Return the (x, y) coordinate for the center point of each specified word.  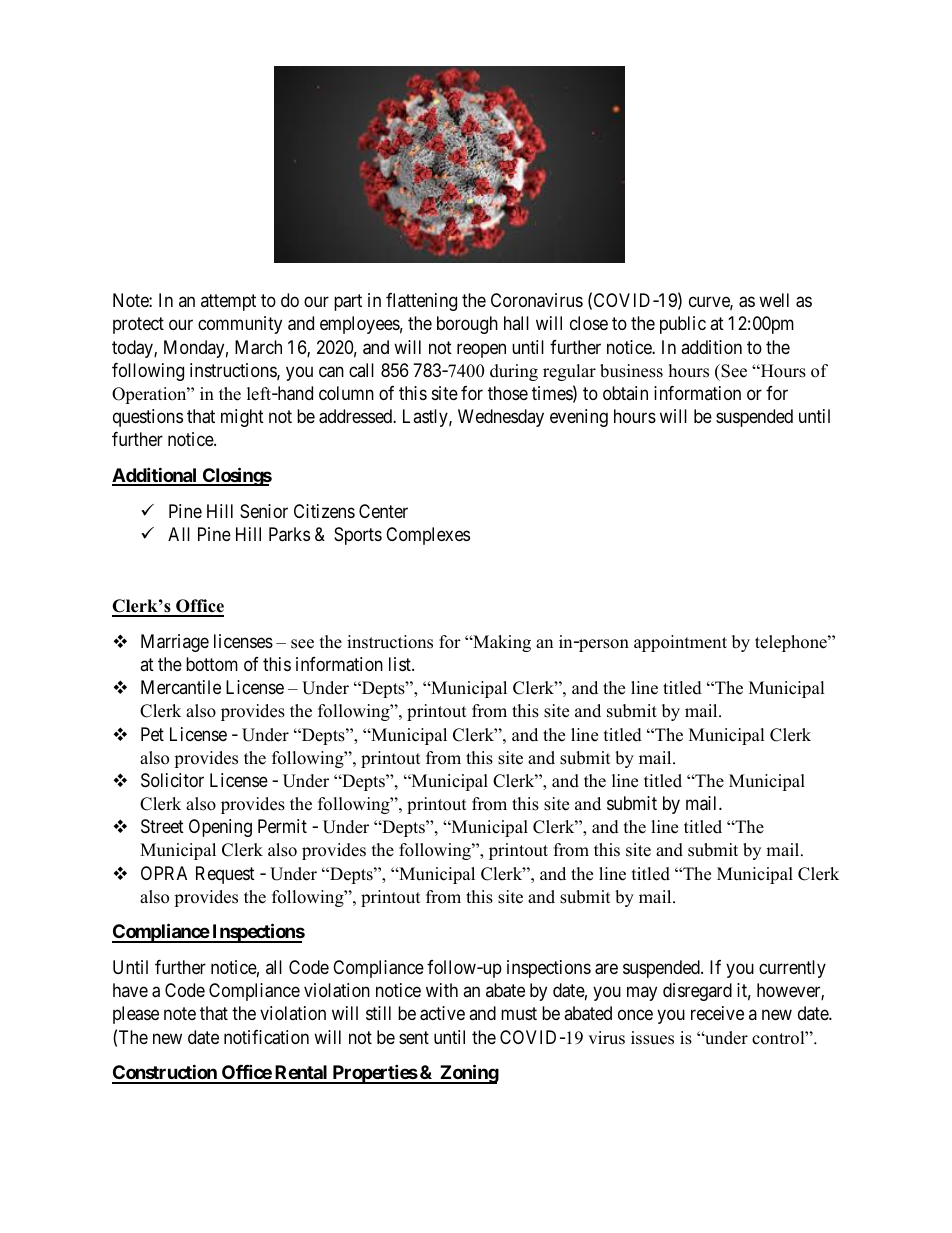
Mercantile (181, 687)
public (683, 325)
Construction (165, 1073)
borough (467, 325)
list (401, 664)
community (240, 325)
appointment (680, 643)
